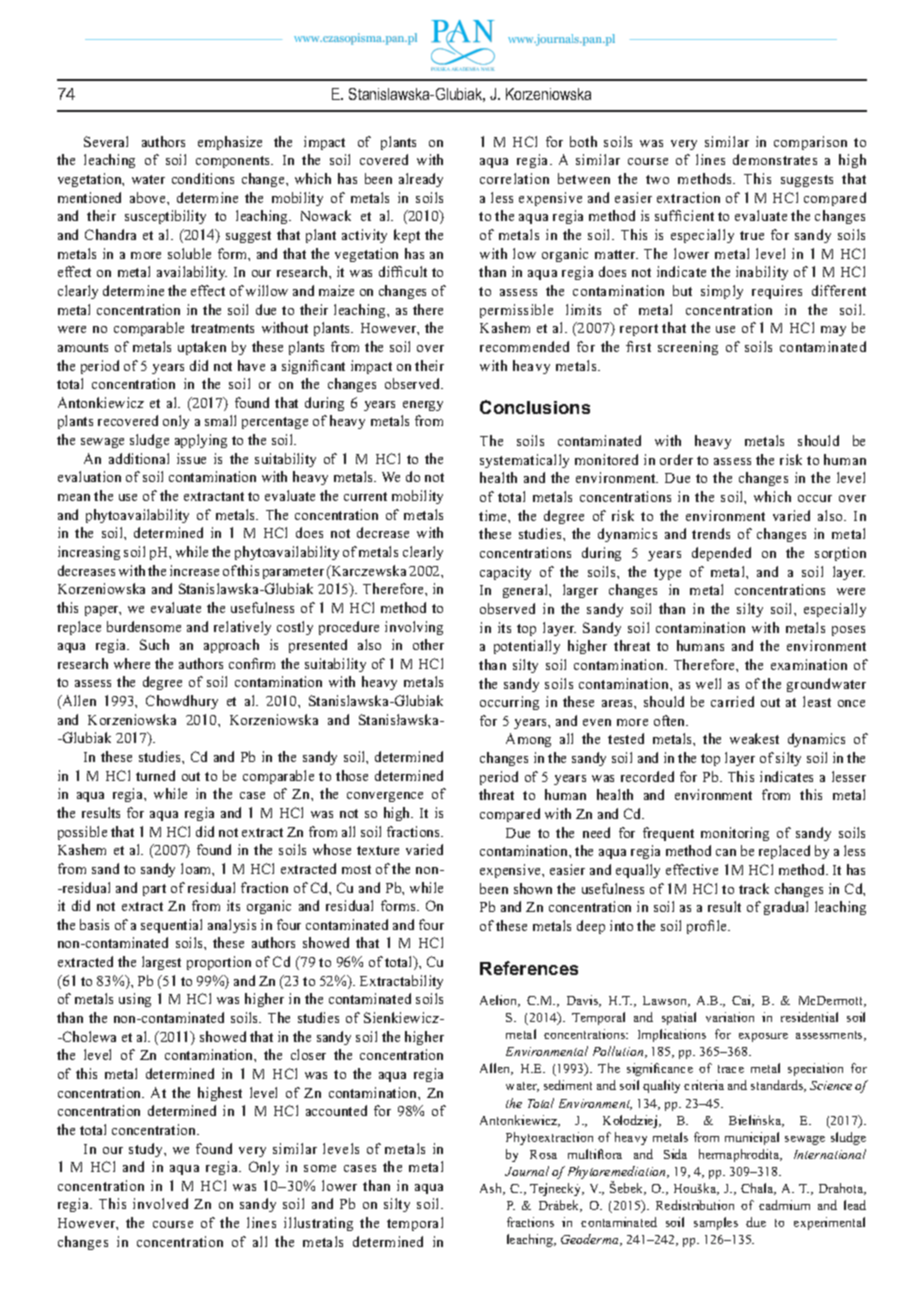 This screenshot has width=924, height=1308. Describe the element at coordinates (527, 1171) in the screenshot. I see `Journal` at that location.
